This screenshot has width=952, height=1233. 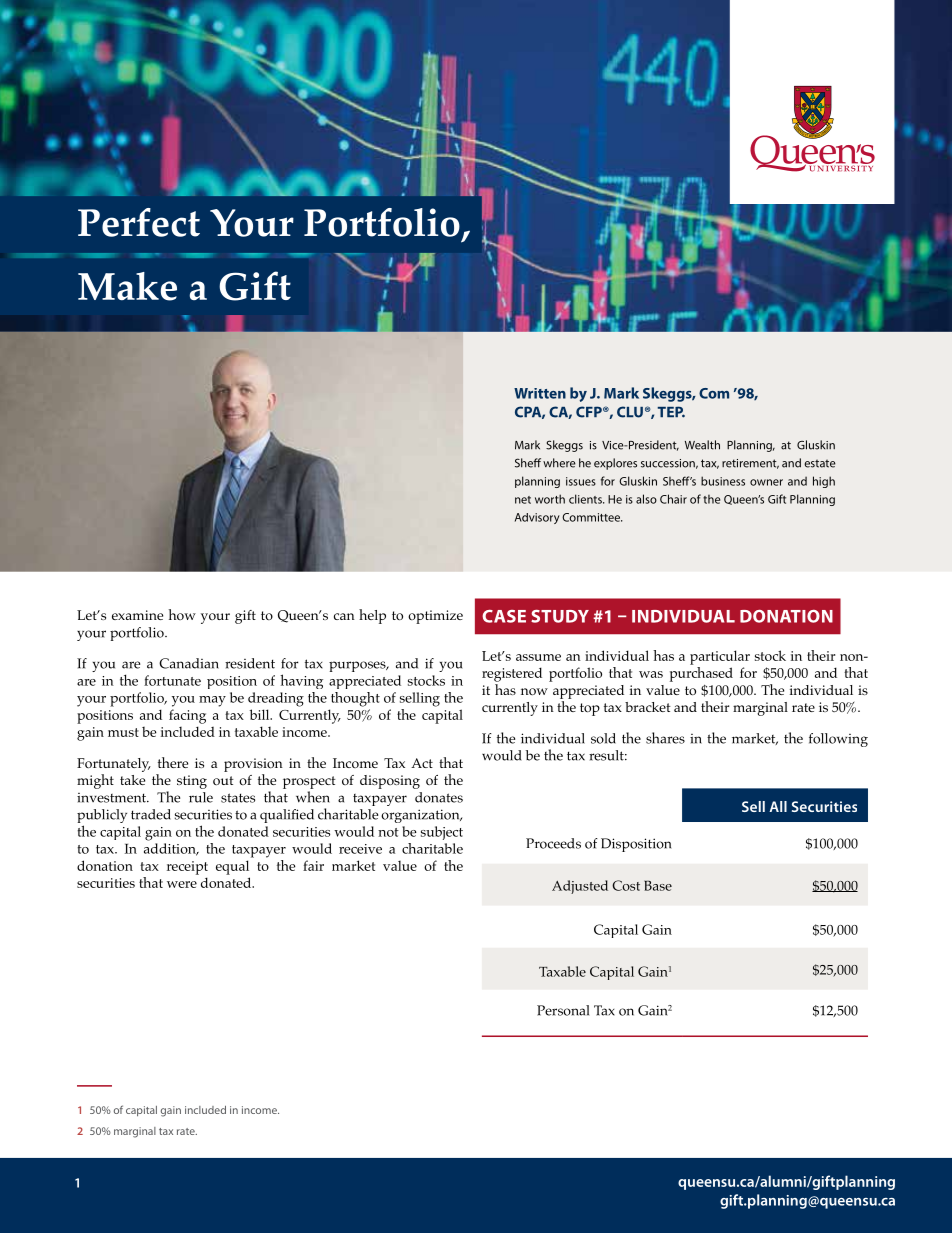 I want to click on particular, so click(x=720, y=657).
